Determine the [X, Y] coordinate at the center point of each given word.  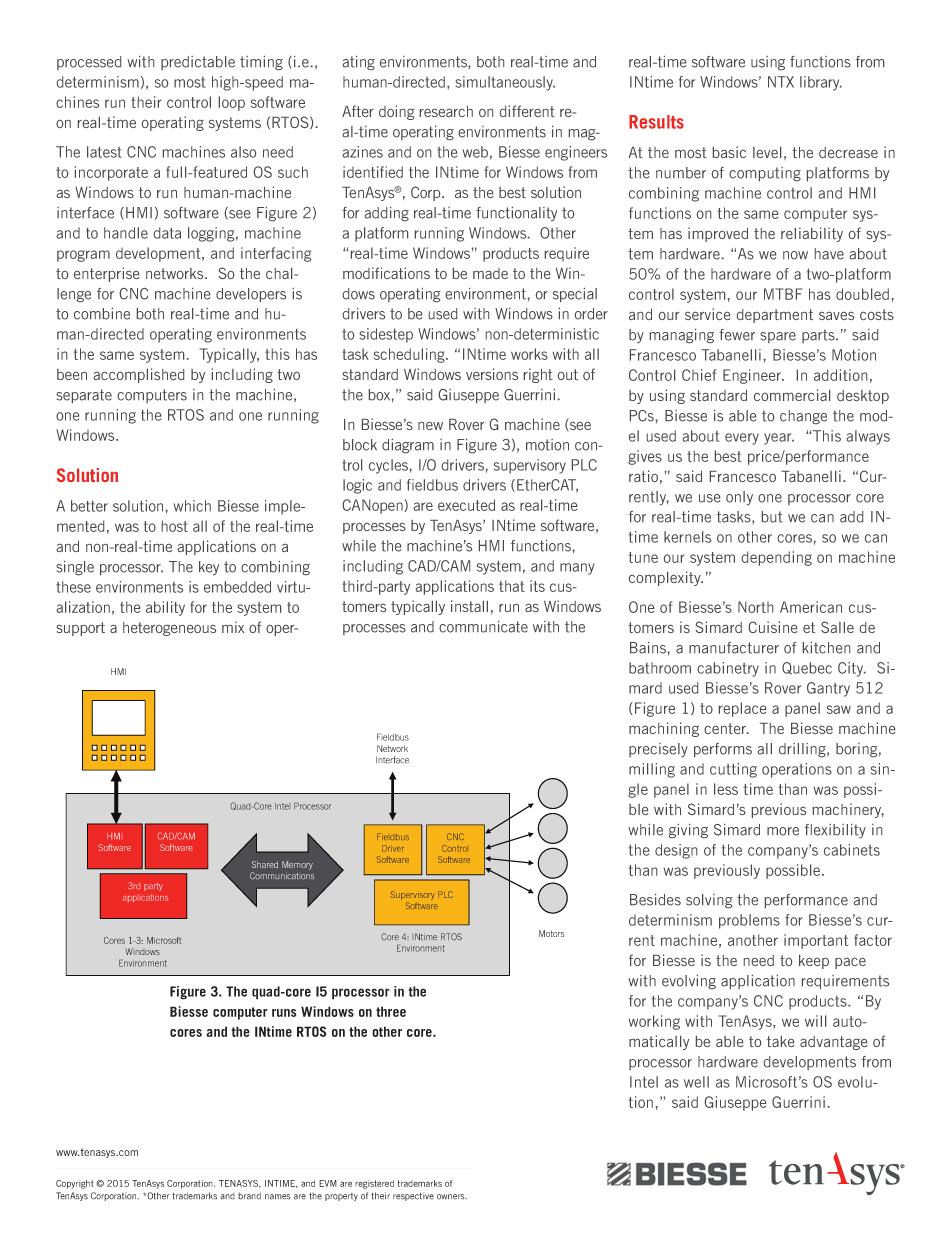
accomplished [139, 375]
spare [778, 337]
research [446, 111]
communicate [483, 627]
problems [749, 921]
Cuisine [773, 627]
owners [452, 1197]
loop [232, 103]
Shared [265, 864]
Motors [551, 933]
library [821, 83]
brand [249, 1196]
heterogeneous [169, 629]
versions [492, 374]
